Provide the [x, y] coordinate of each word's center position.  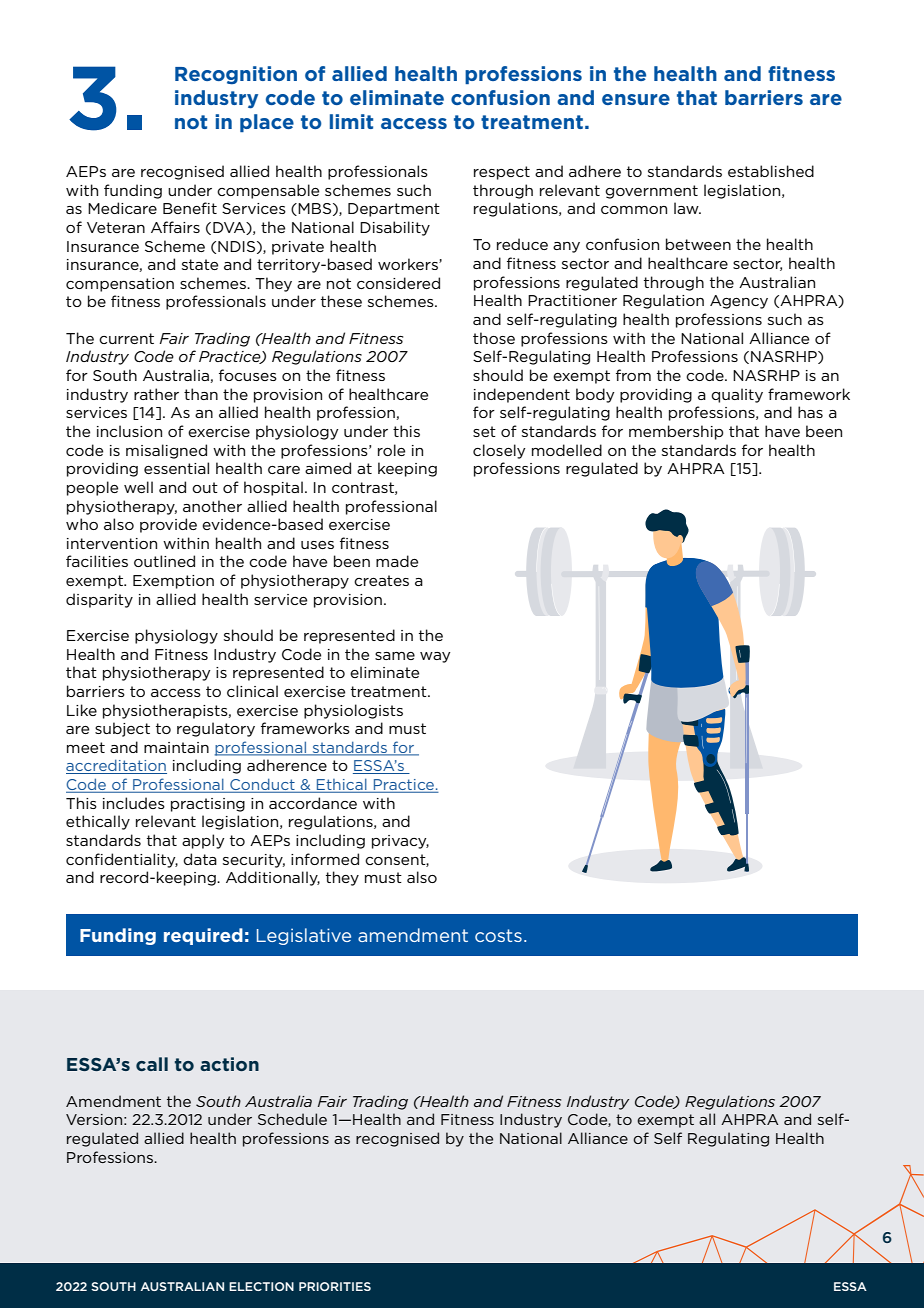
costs [498, 935]
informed [325, 859]
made [397, 561]
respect [502, 173]
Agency [739, 302]
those [494, 338]
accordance [313, 803]
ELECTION [261, 1286]
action [229, 1064]
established [771, 171]
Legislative [304, 936]
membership [676, 432]
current [126, 338]
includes [134, 803]
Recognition [236, 75]
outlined [164, 561]
